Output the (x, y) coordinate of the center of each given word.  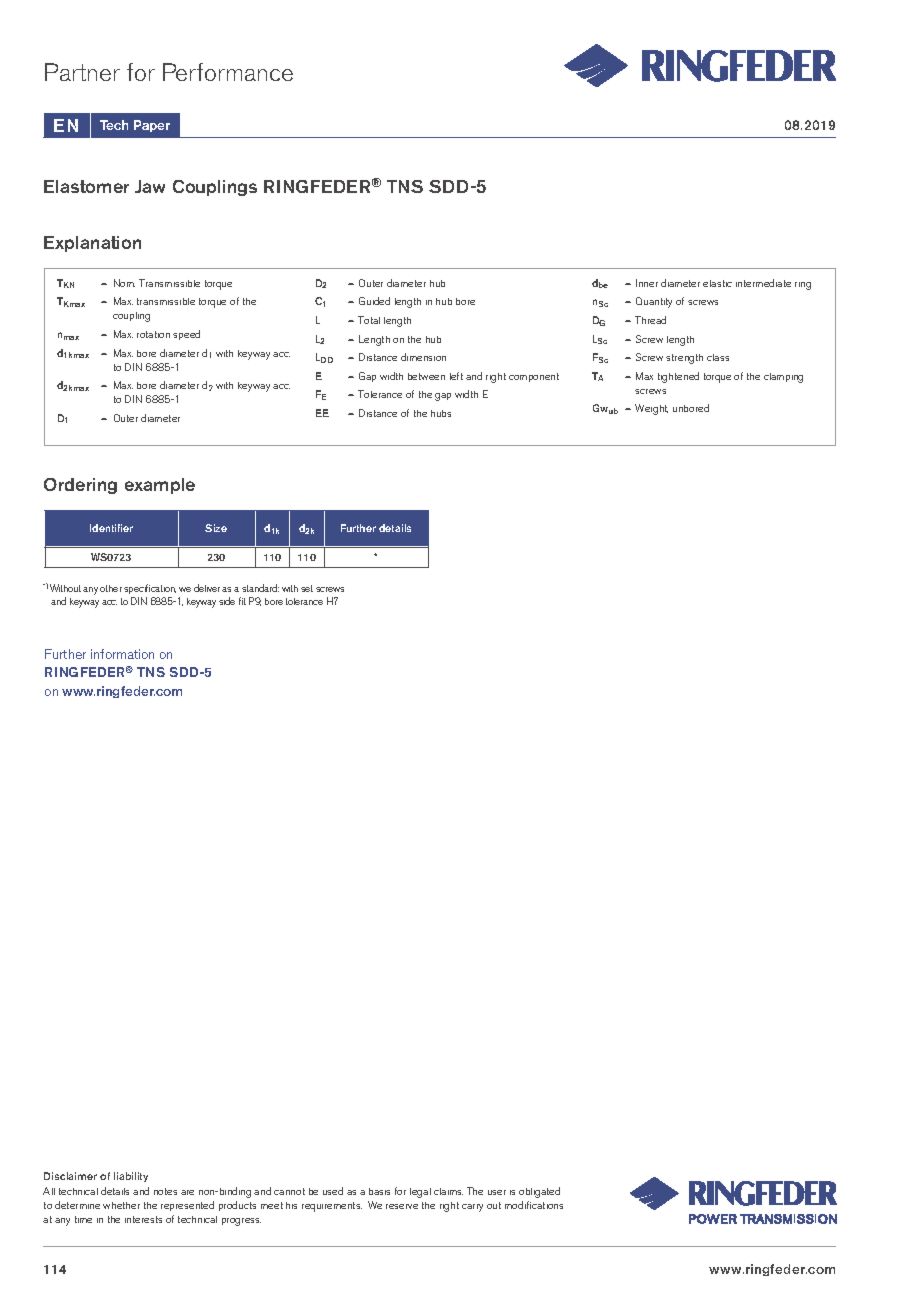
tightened (678, 377)
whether (121, 1205)
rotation (153, 334)
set (307, 588)
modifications (534, 1205)
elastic (717, 283)
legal (420, 1193)
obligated (539, 1192)
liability (131, 1177)
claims (448, 1191)
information (122, 654)
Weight (651, 409)
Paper (152, 126)
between (426, 376)
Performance (228, 72)
